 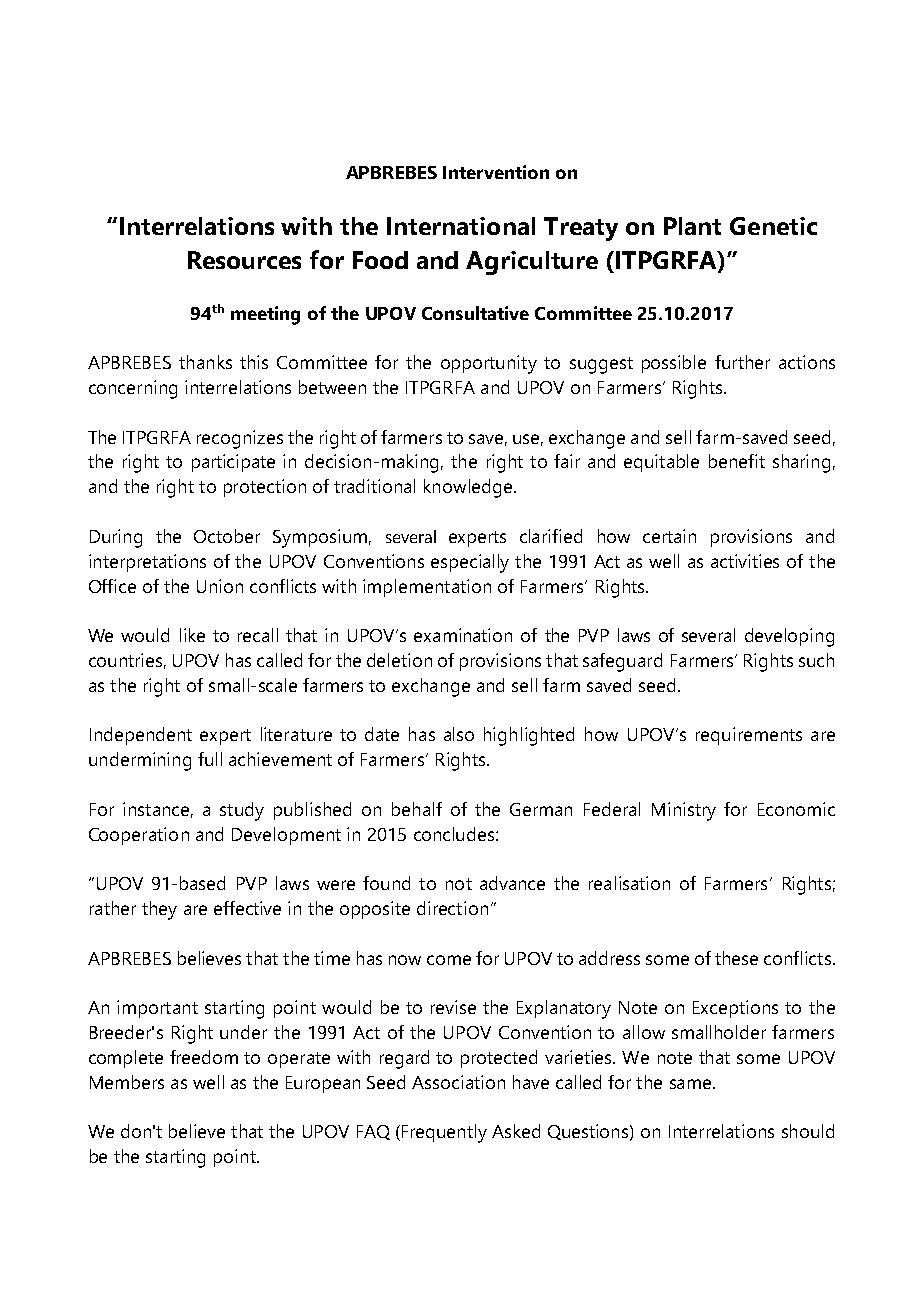 What do you see at coordinates (463, 635) in the image?
I see `examination` at bounding box center [463, 635].
